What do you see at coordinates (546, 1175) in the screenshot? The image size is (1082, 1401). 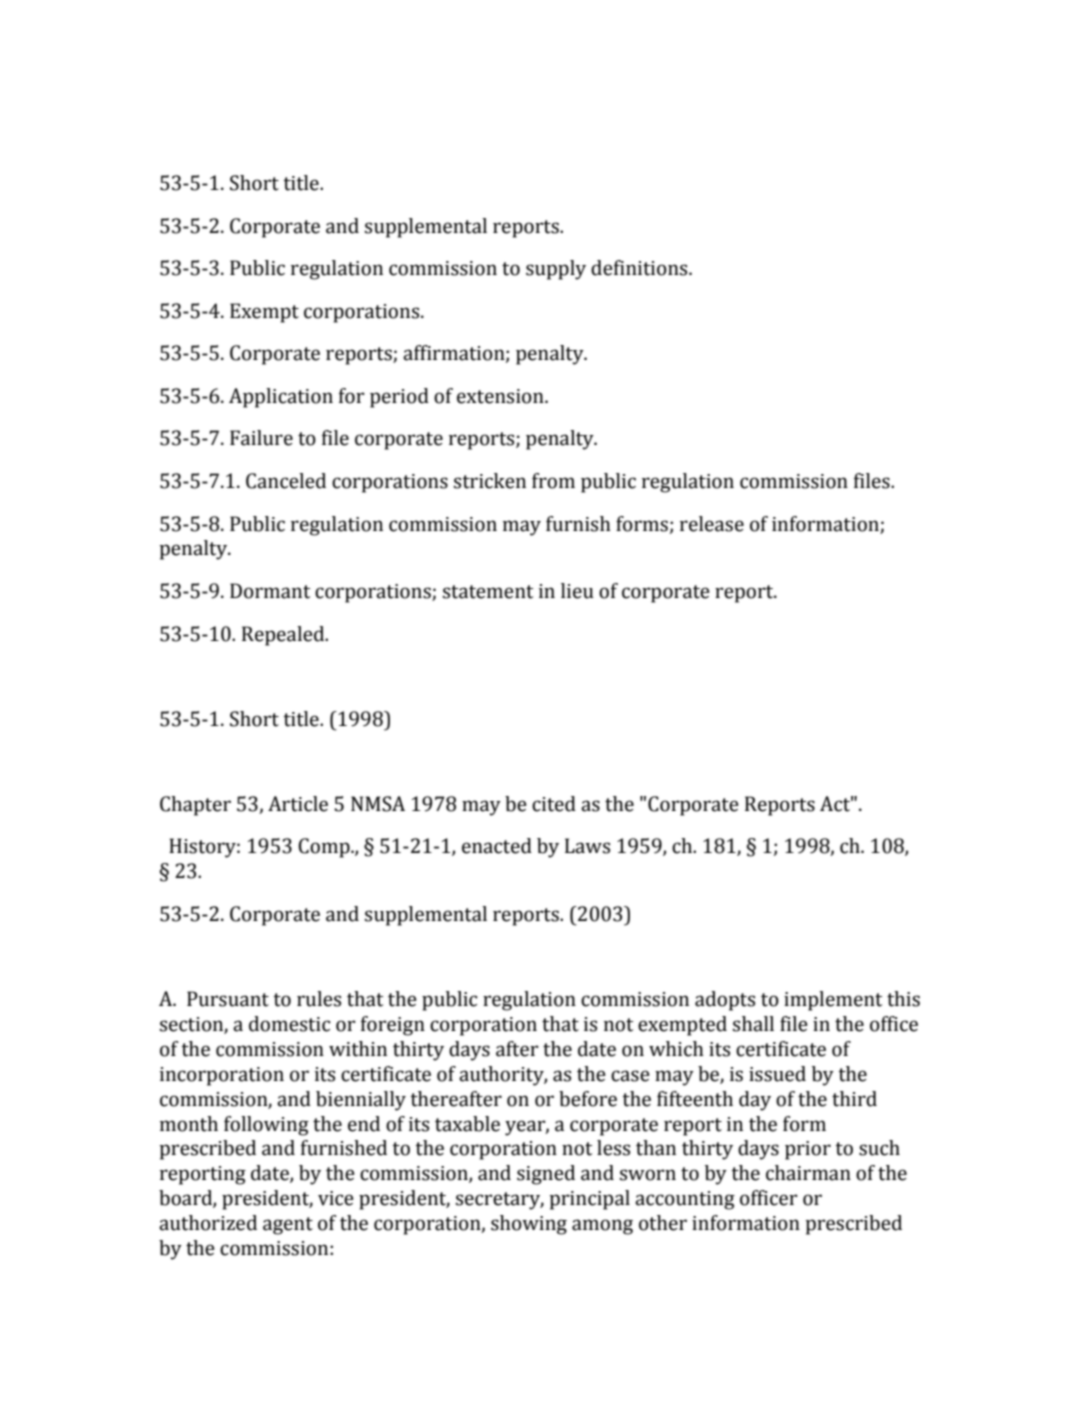 I see `signed` at bounding box center [546, 1175].
